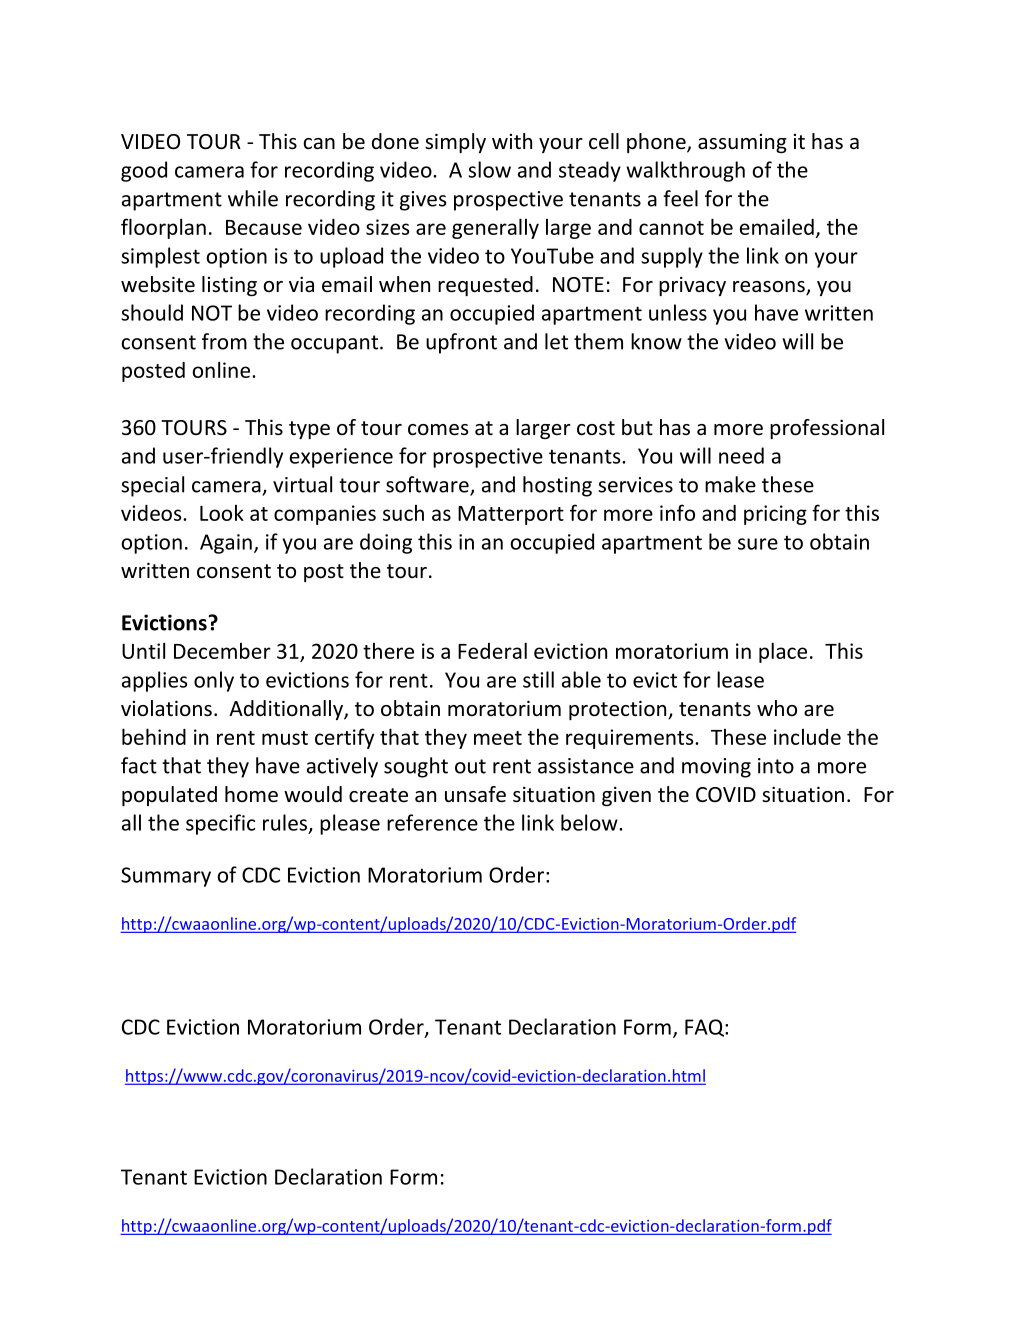  I want to click on pricing, so click(775, 515).
